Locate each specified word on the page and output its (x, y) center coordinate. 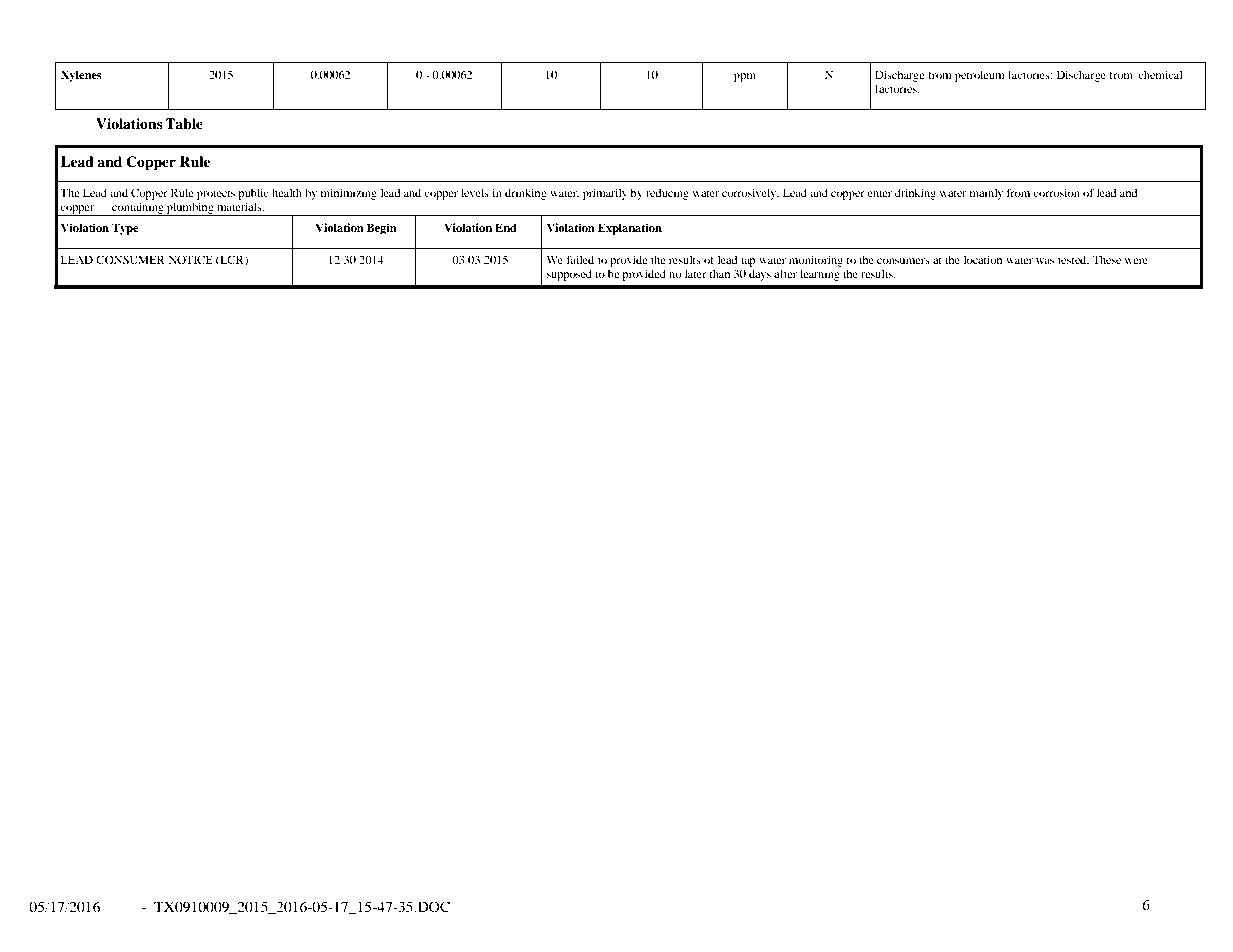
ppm (745, 77)
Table (184, 123)
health (287, 192)
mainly (986, 194)
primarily (605, 194)
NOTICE (191, 259)
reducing (667, 194)
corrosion (1056, 192)
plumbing (190, 209)
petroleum (980, 76)
